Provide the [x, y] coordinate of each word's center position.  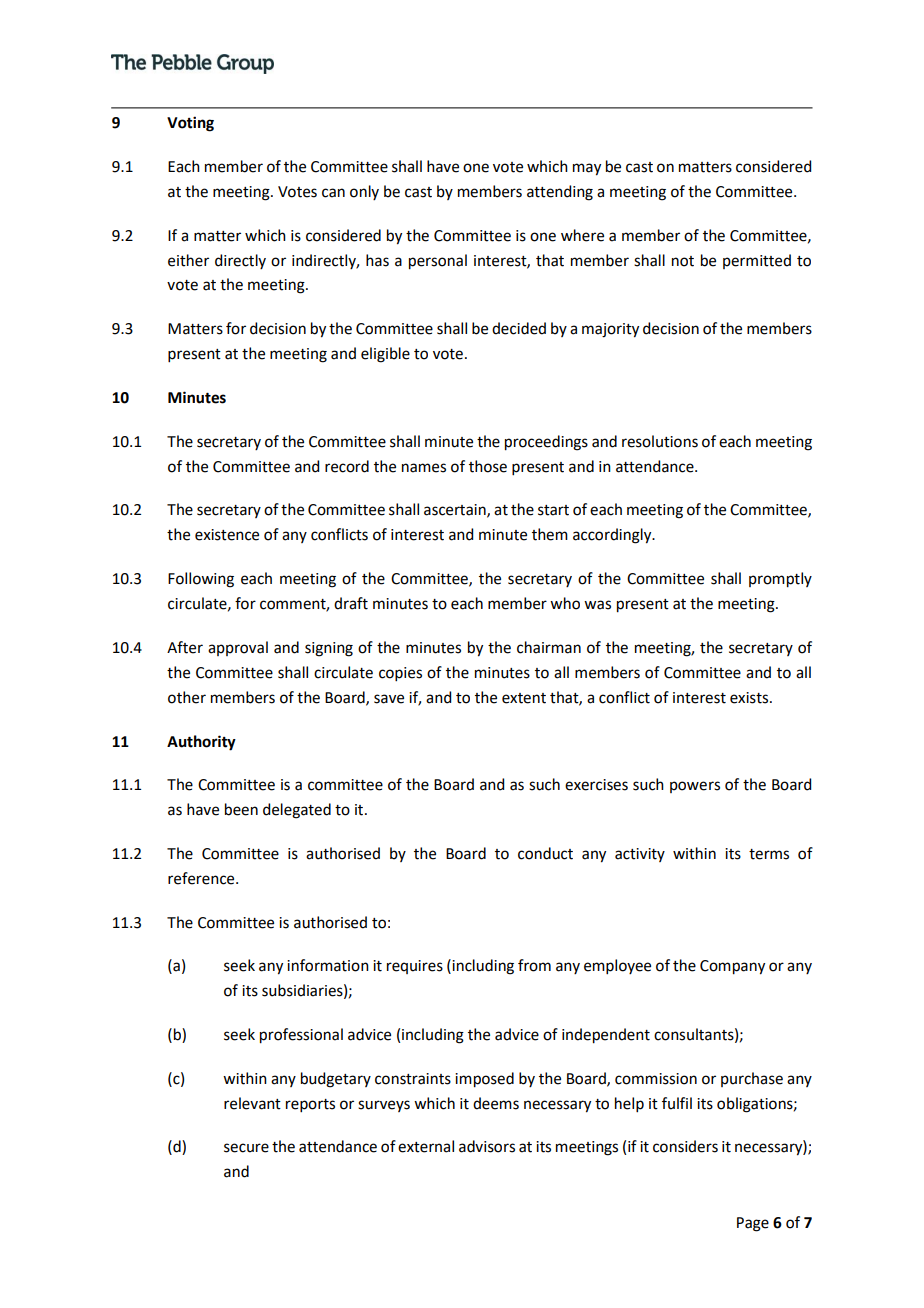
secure [246, 1148]
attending [560, 193]
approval [238, 648]
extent [524, 698]
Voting [190, 124]
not [683, 261]
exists [750, 698]
